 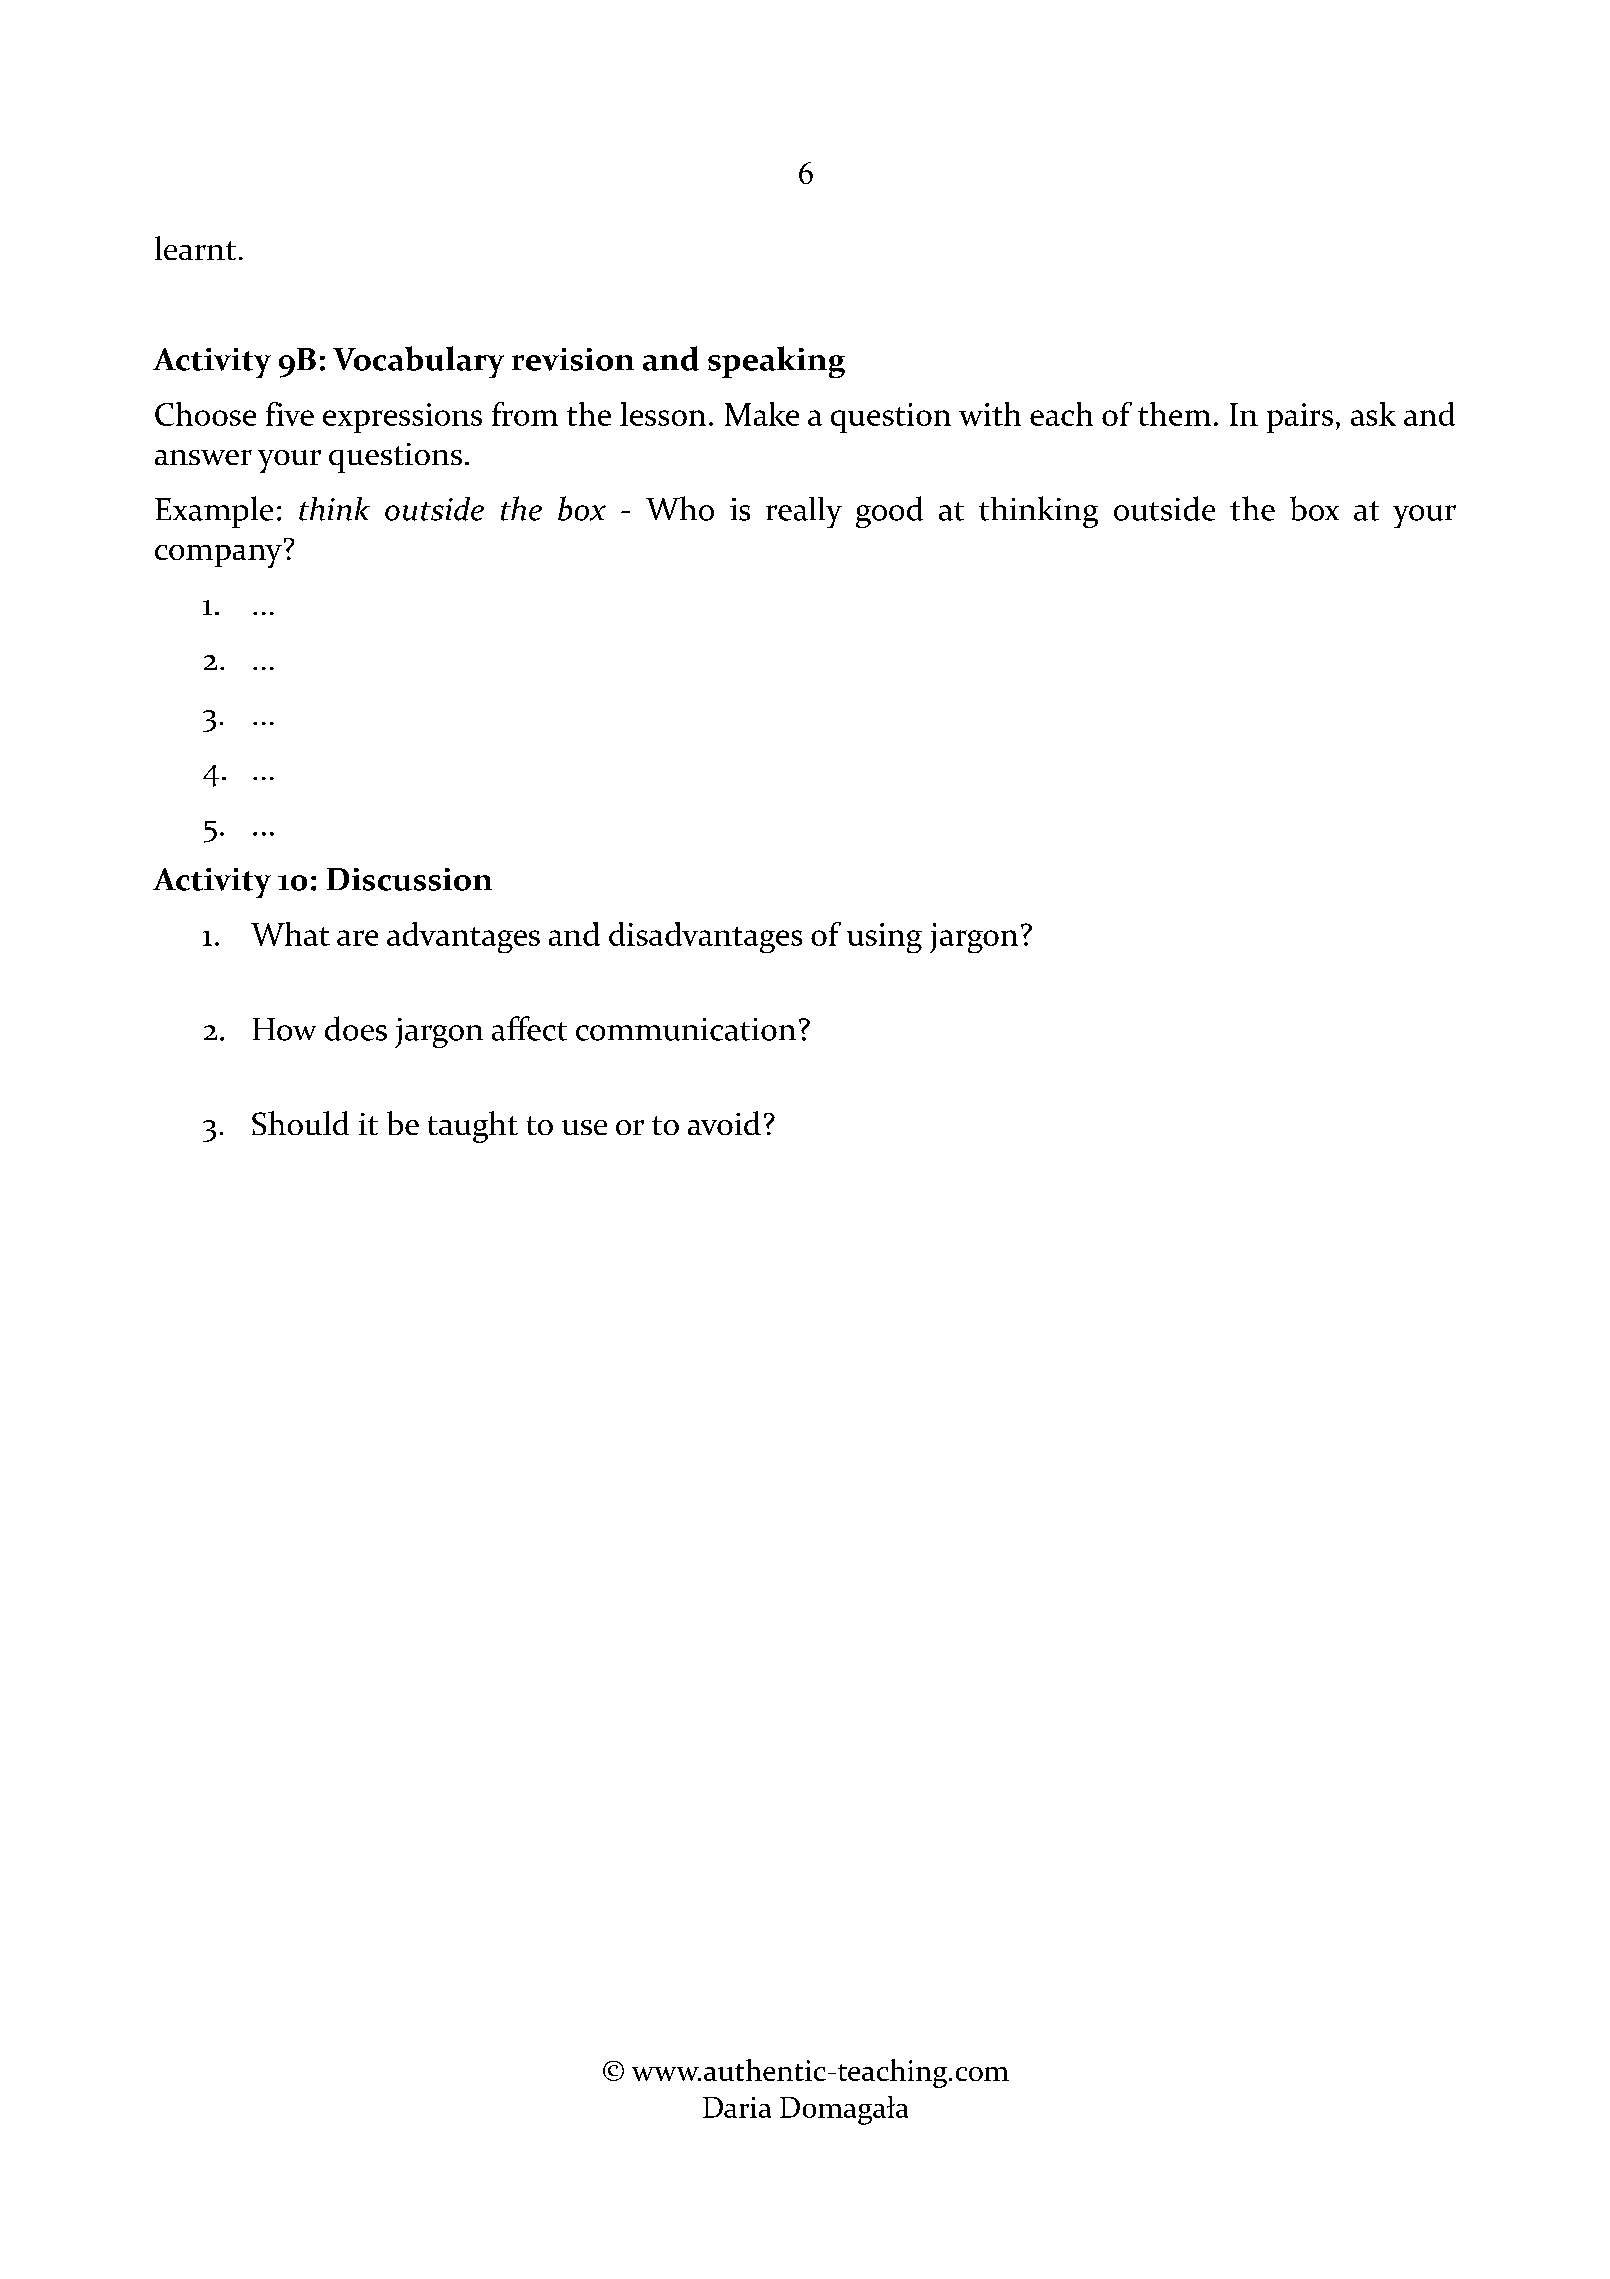 I want to click on avoid, so click(x=724, y=1123).
